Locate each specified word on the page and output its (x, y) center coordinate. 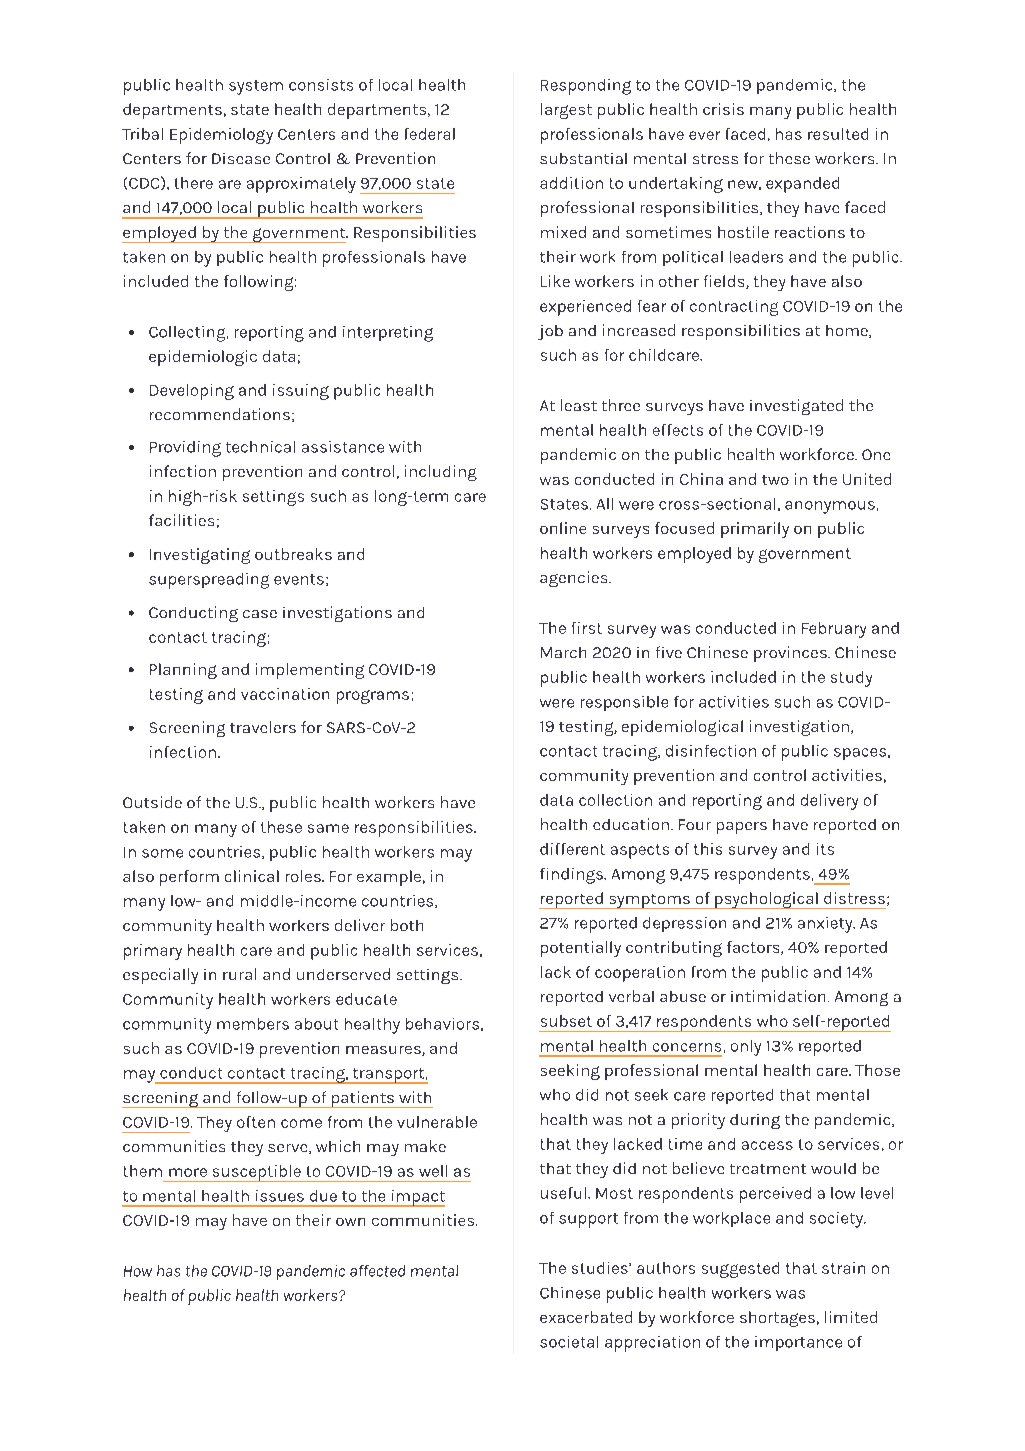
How (138, 1271)
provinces (791, 654)
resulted (838, 134)
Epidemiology (221, 136)
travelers (263, 727)
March (563, 652)
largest (566, 111)
